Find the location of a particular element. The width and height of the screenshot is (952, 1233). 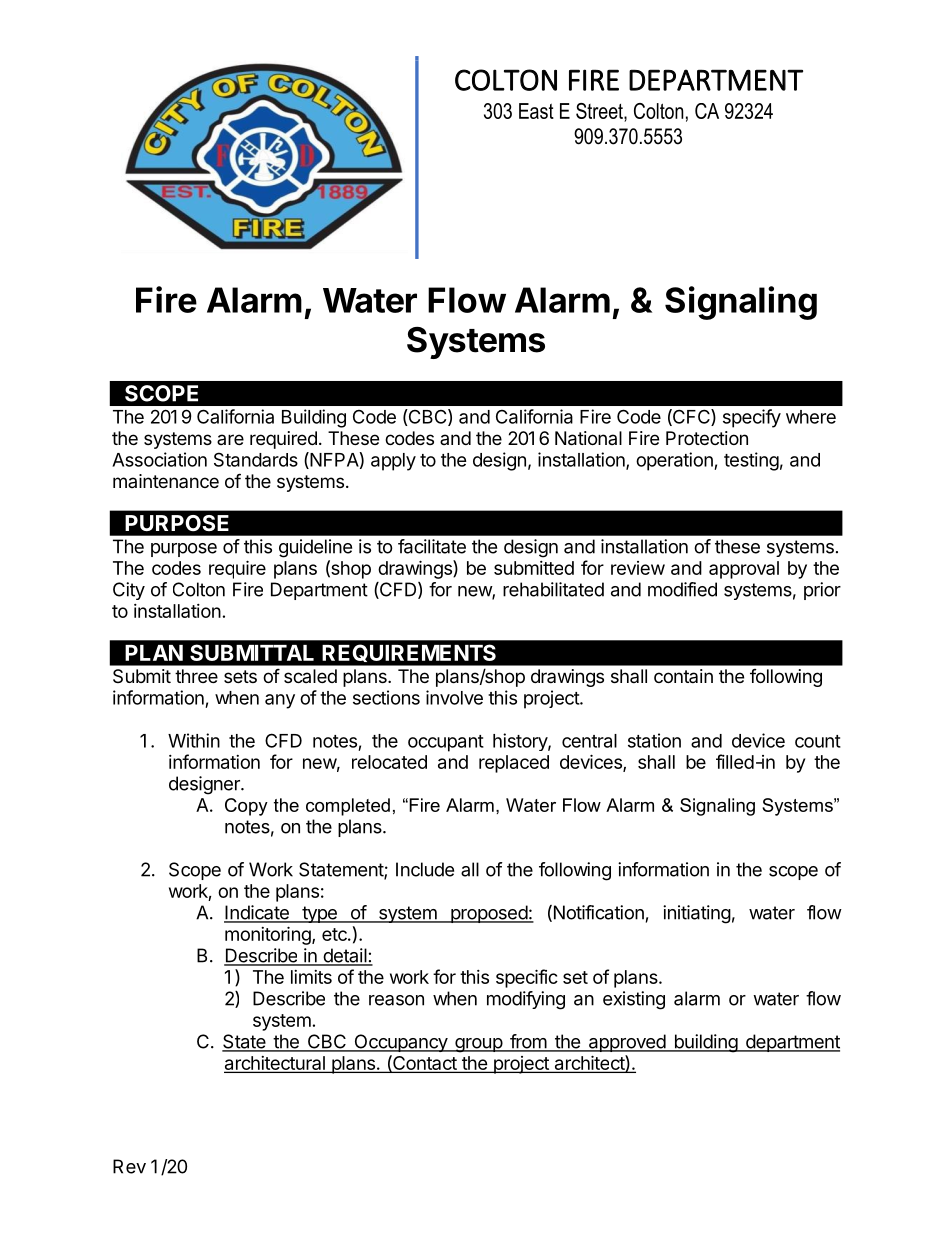

facilitate is located at coordinates (432, 546).
